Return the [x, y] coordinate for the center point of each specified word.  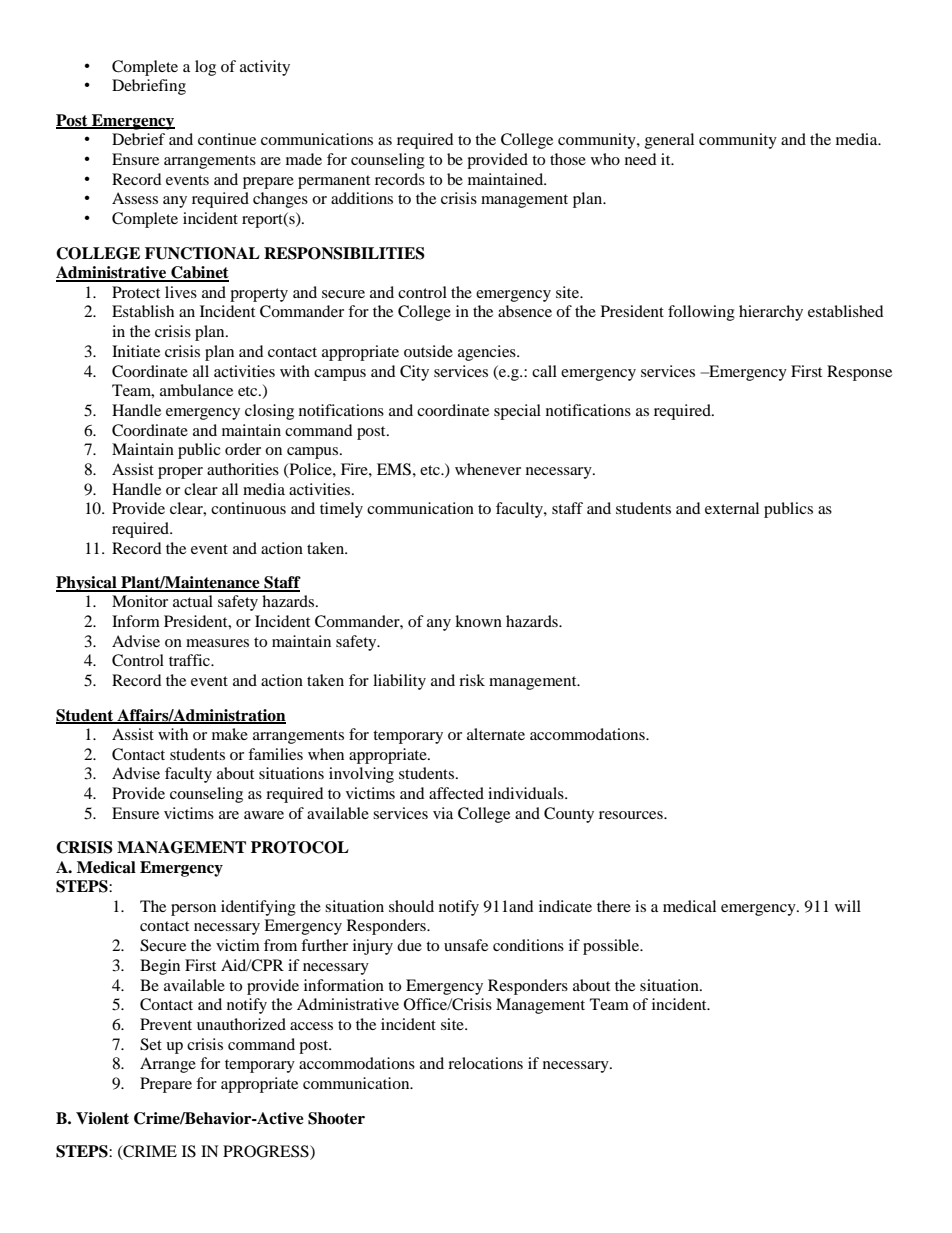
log [205, 68]
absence [525, 311]
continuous [248, 508]
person [193, 910]
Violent [102, 1118]
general [669, 141]
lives [181, 292]
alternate [496, 734]
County [569, 815]
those [568, 159]
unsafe [466, 945]
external [732, 508]
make [230, 734]
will [848, 906]
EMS [394, 469]
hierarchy [771, 313]
